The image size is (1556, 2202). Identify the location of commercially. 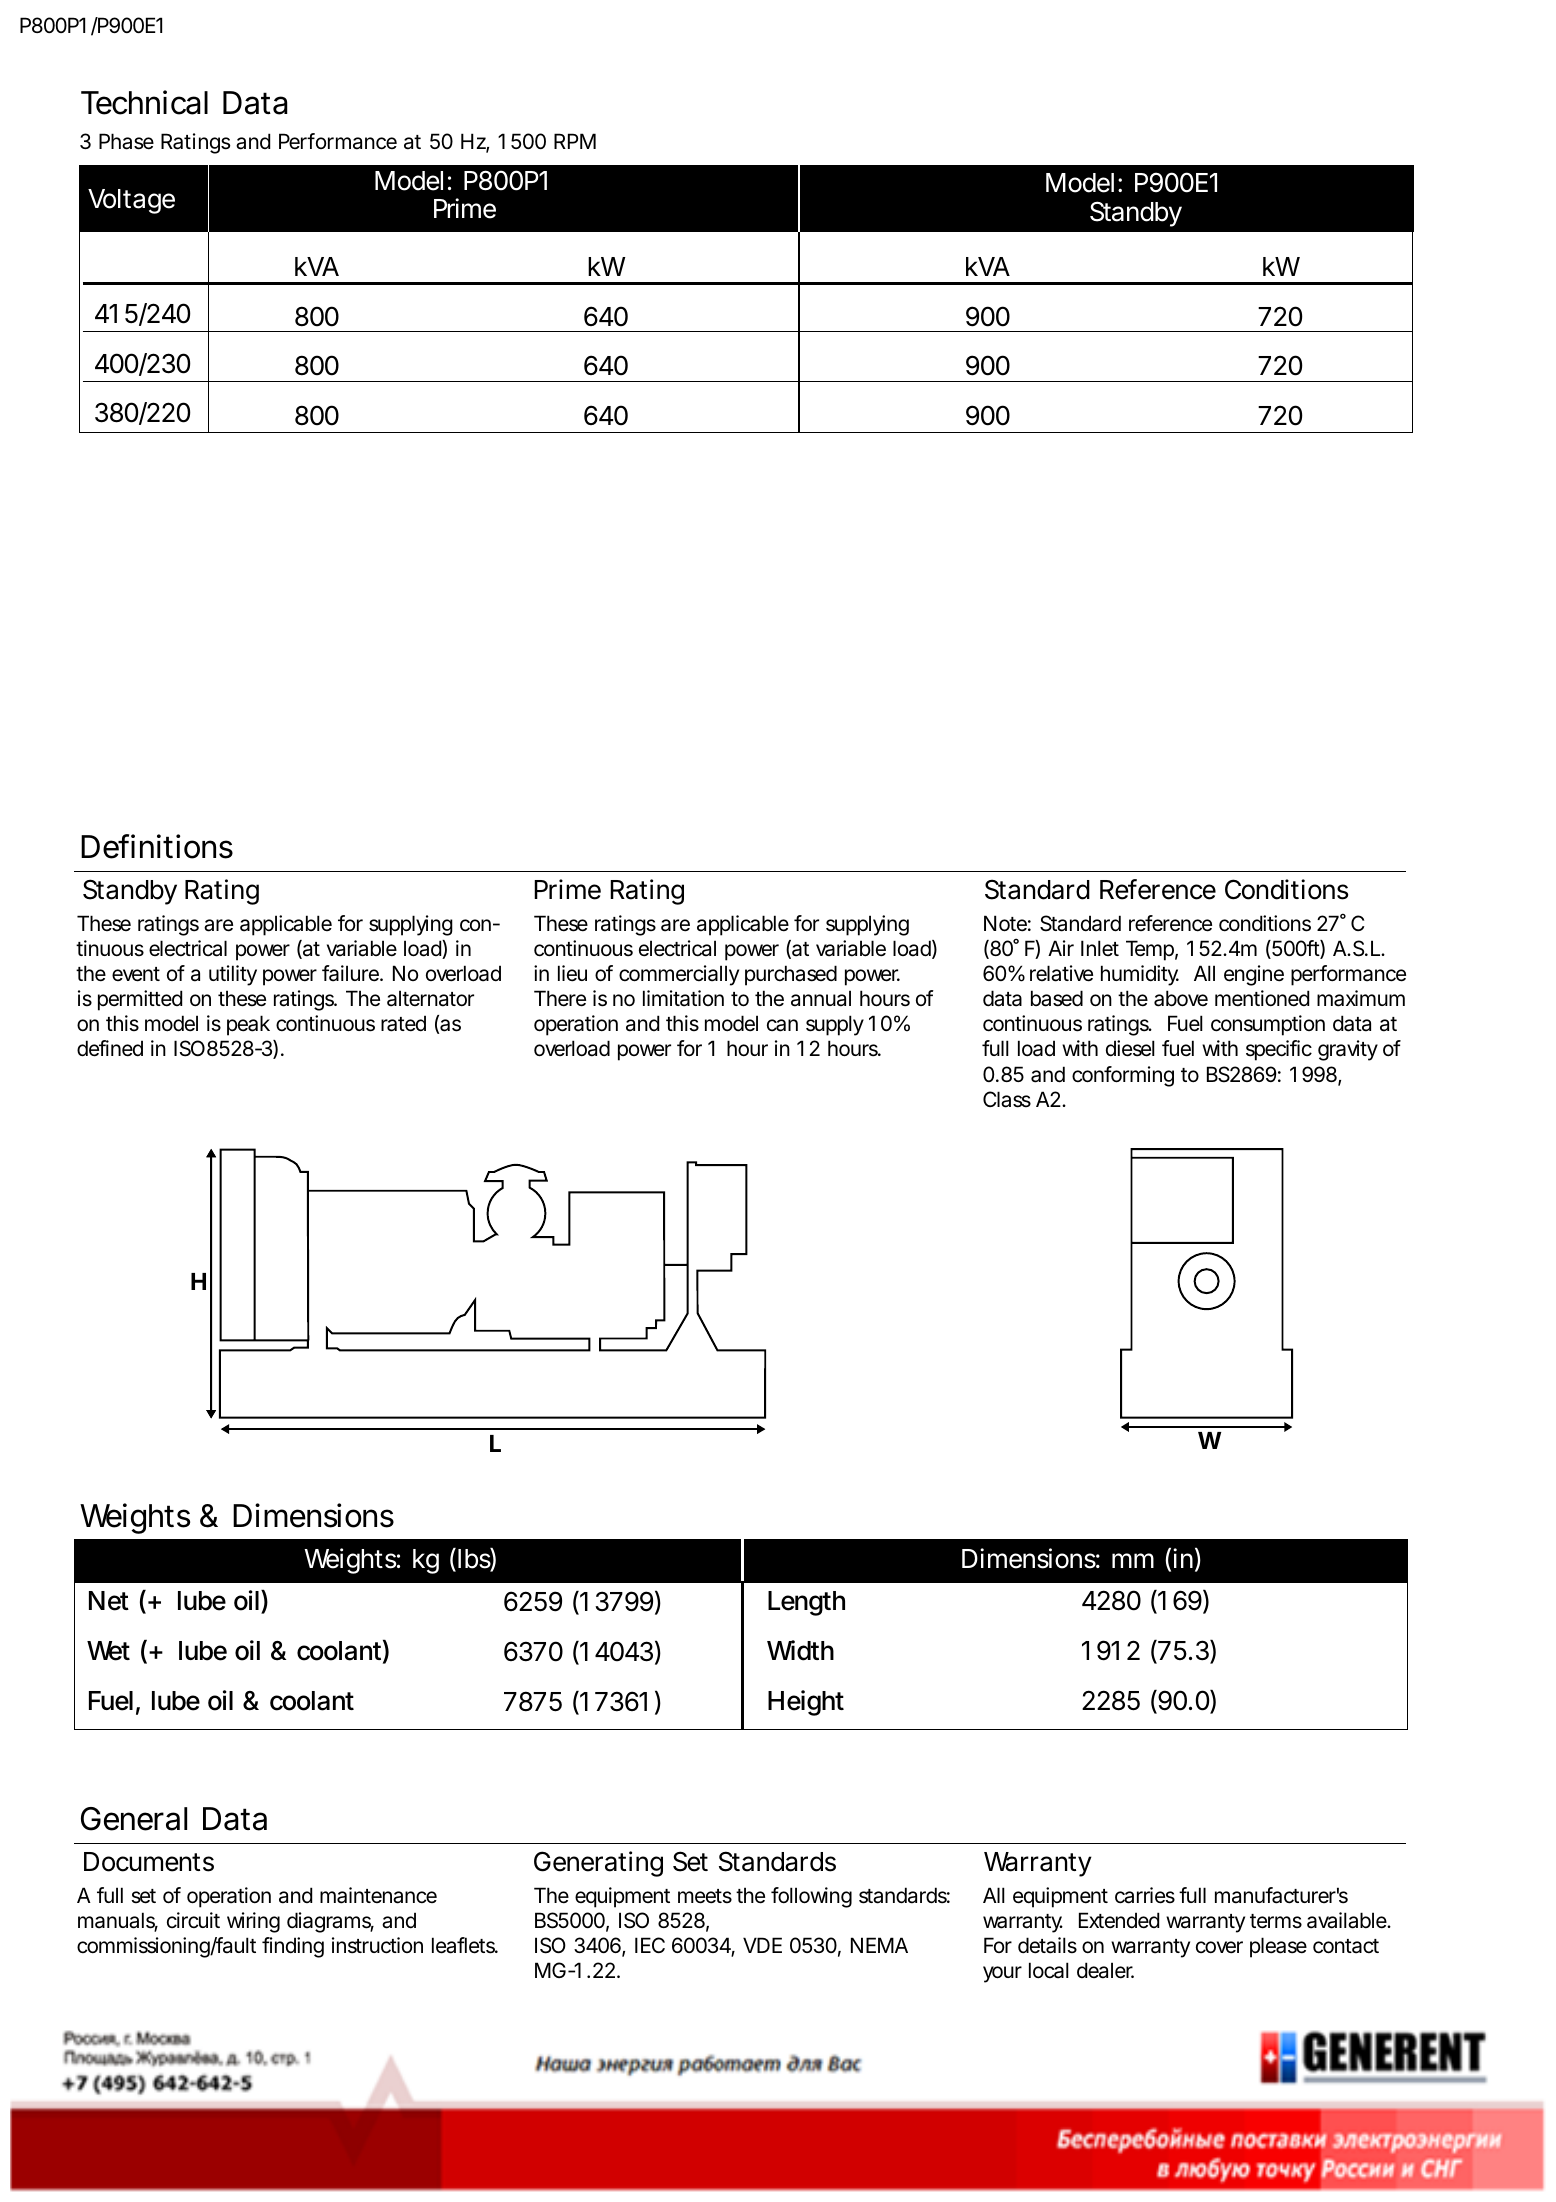
(679, 975).
